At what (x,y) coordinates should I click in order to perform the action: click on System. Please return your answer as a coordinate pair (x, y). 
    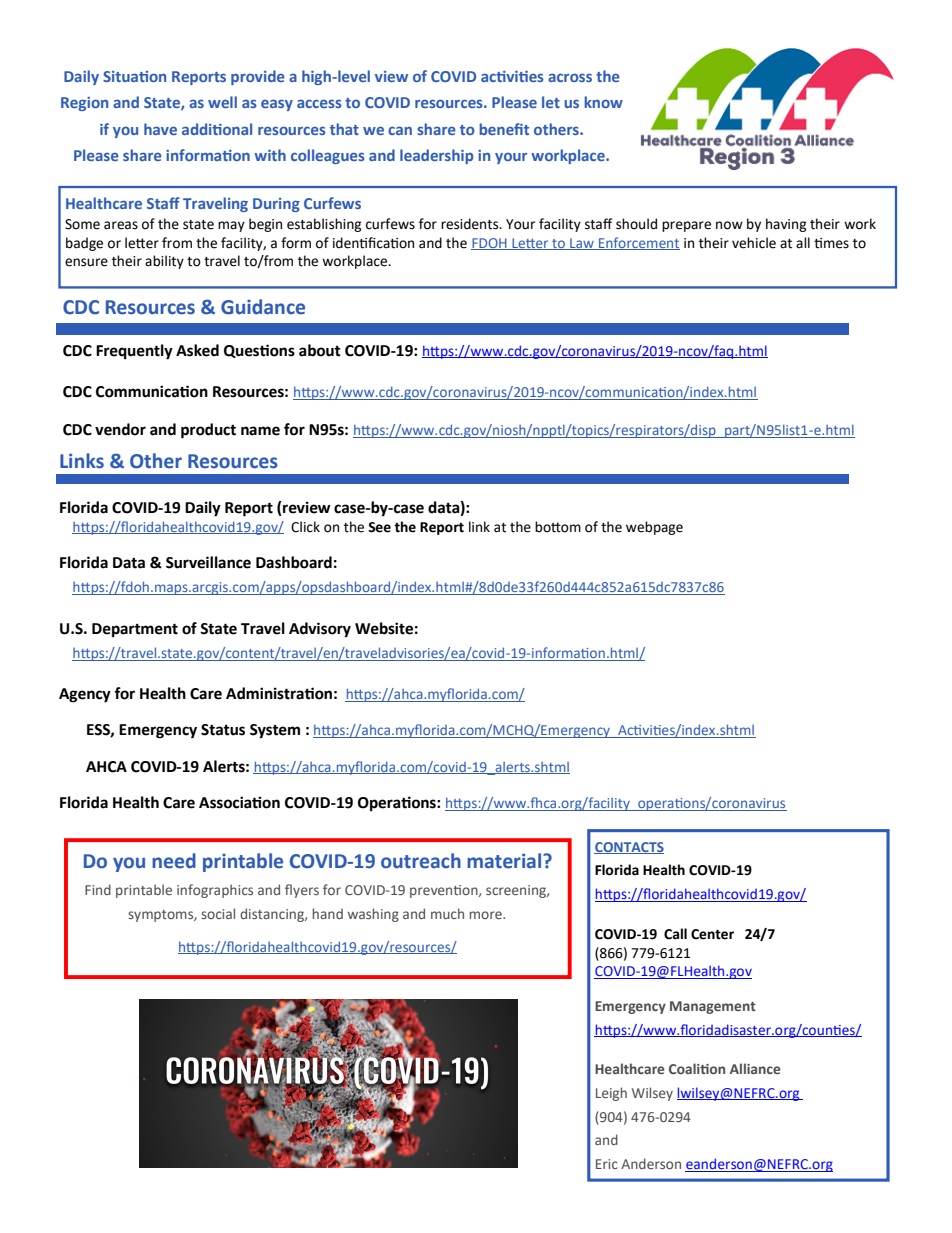
    Looking at the image, I should click on (275, 731).
